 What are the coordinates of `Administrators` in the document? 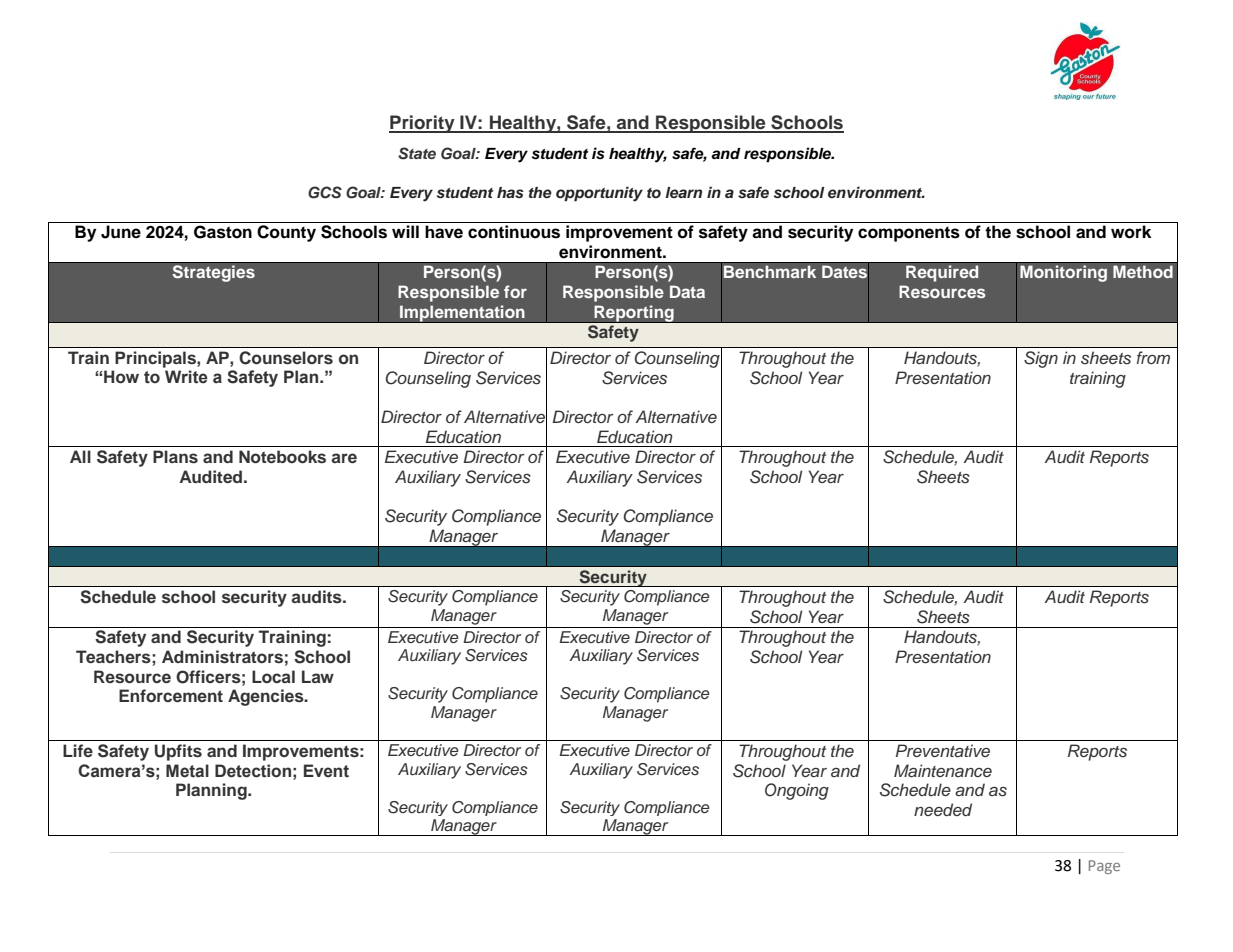 It's located at (222, 657).
